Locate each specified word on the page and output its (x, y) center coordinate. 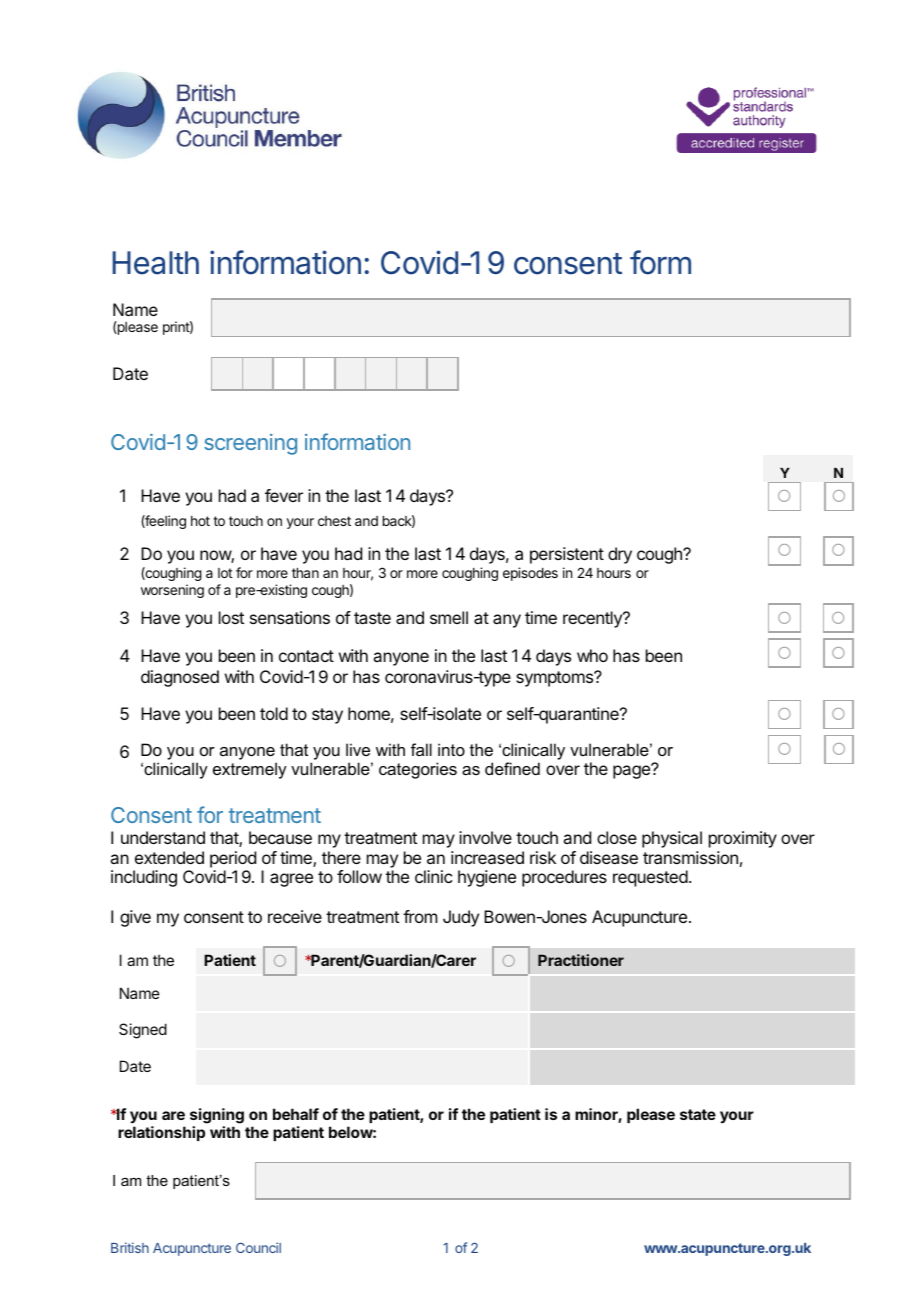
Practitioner (581, 960)
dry (620, 555)
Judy (461, 918)
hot (200, 521)
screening (250, 444)
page (632, 771)
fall (421, 749)
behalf (296, 1114)
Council (258, 1247)
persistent (567, 555)
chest (334, 521)
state (698, 1114)
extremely (250, 770)
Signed (143, 1031)
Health (155, 263)
